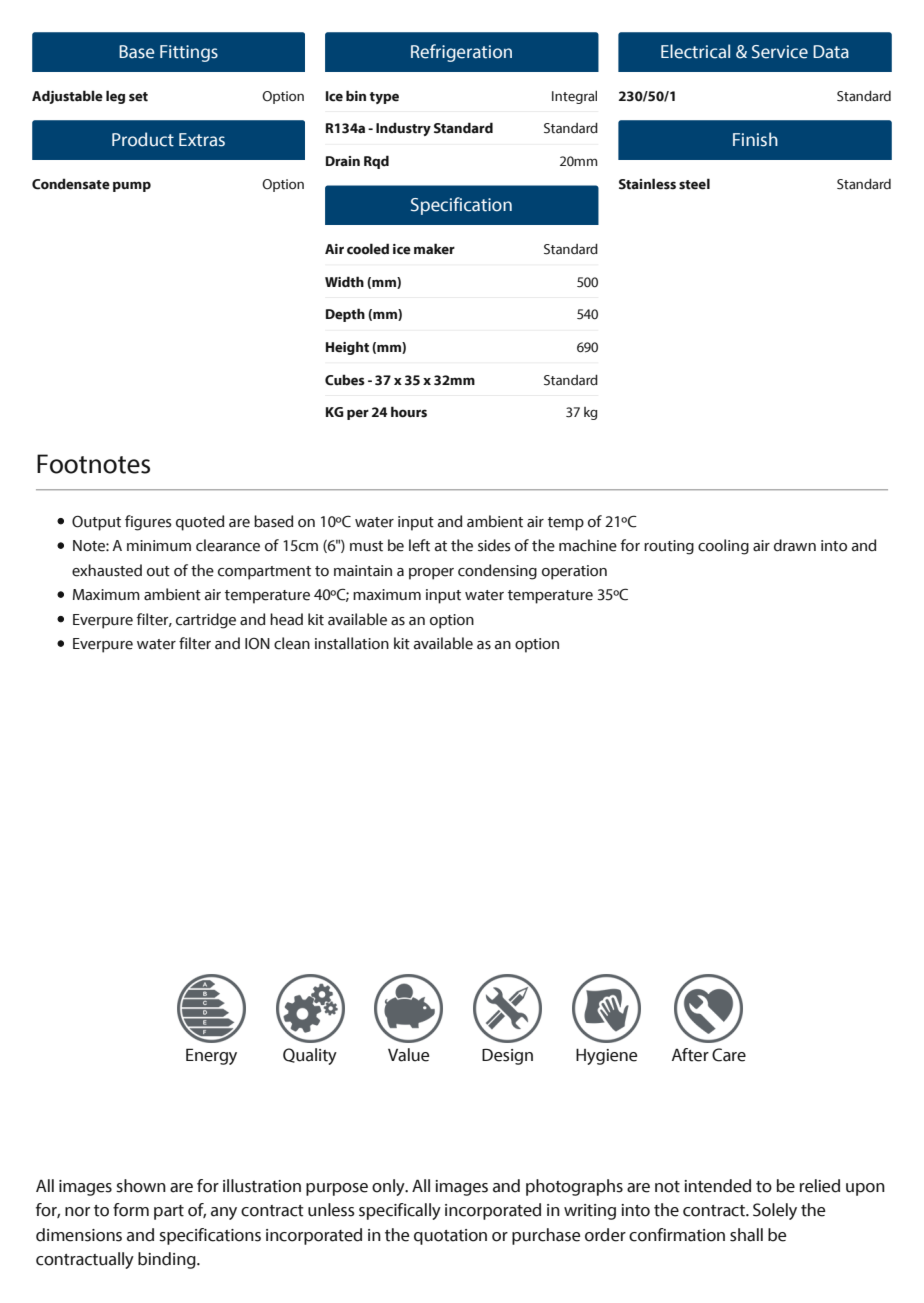  I want to click on Energy, so click(211, 1056).
